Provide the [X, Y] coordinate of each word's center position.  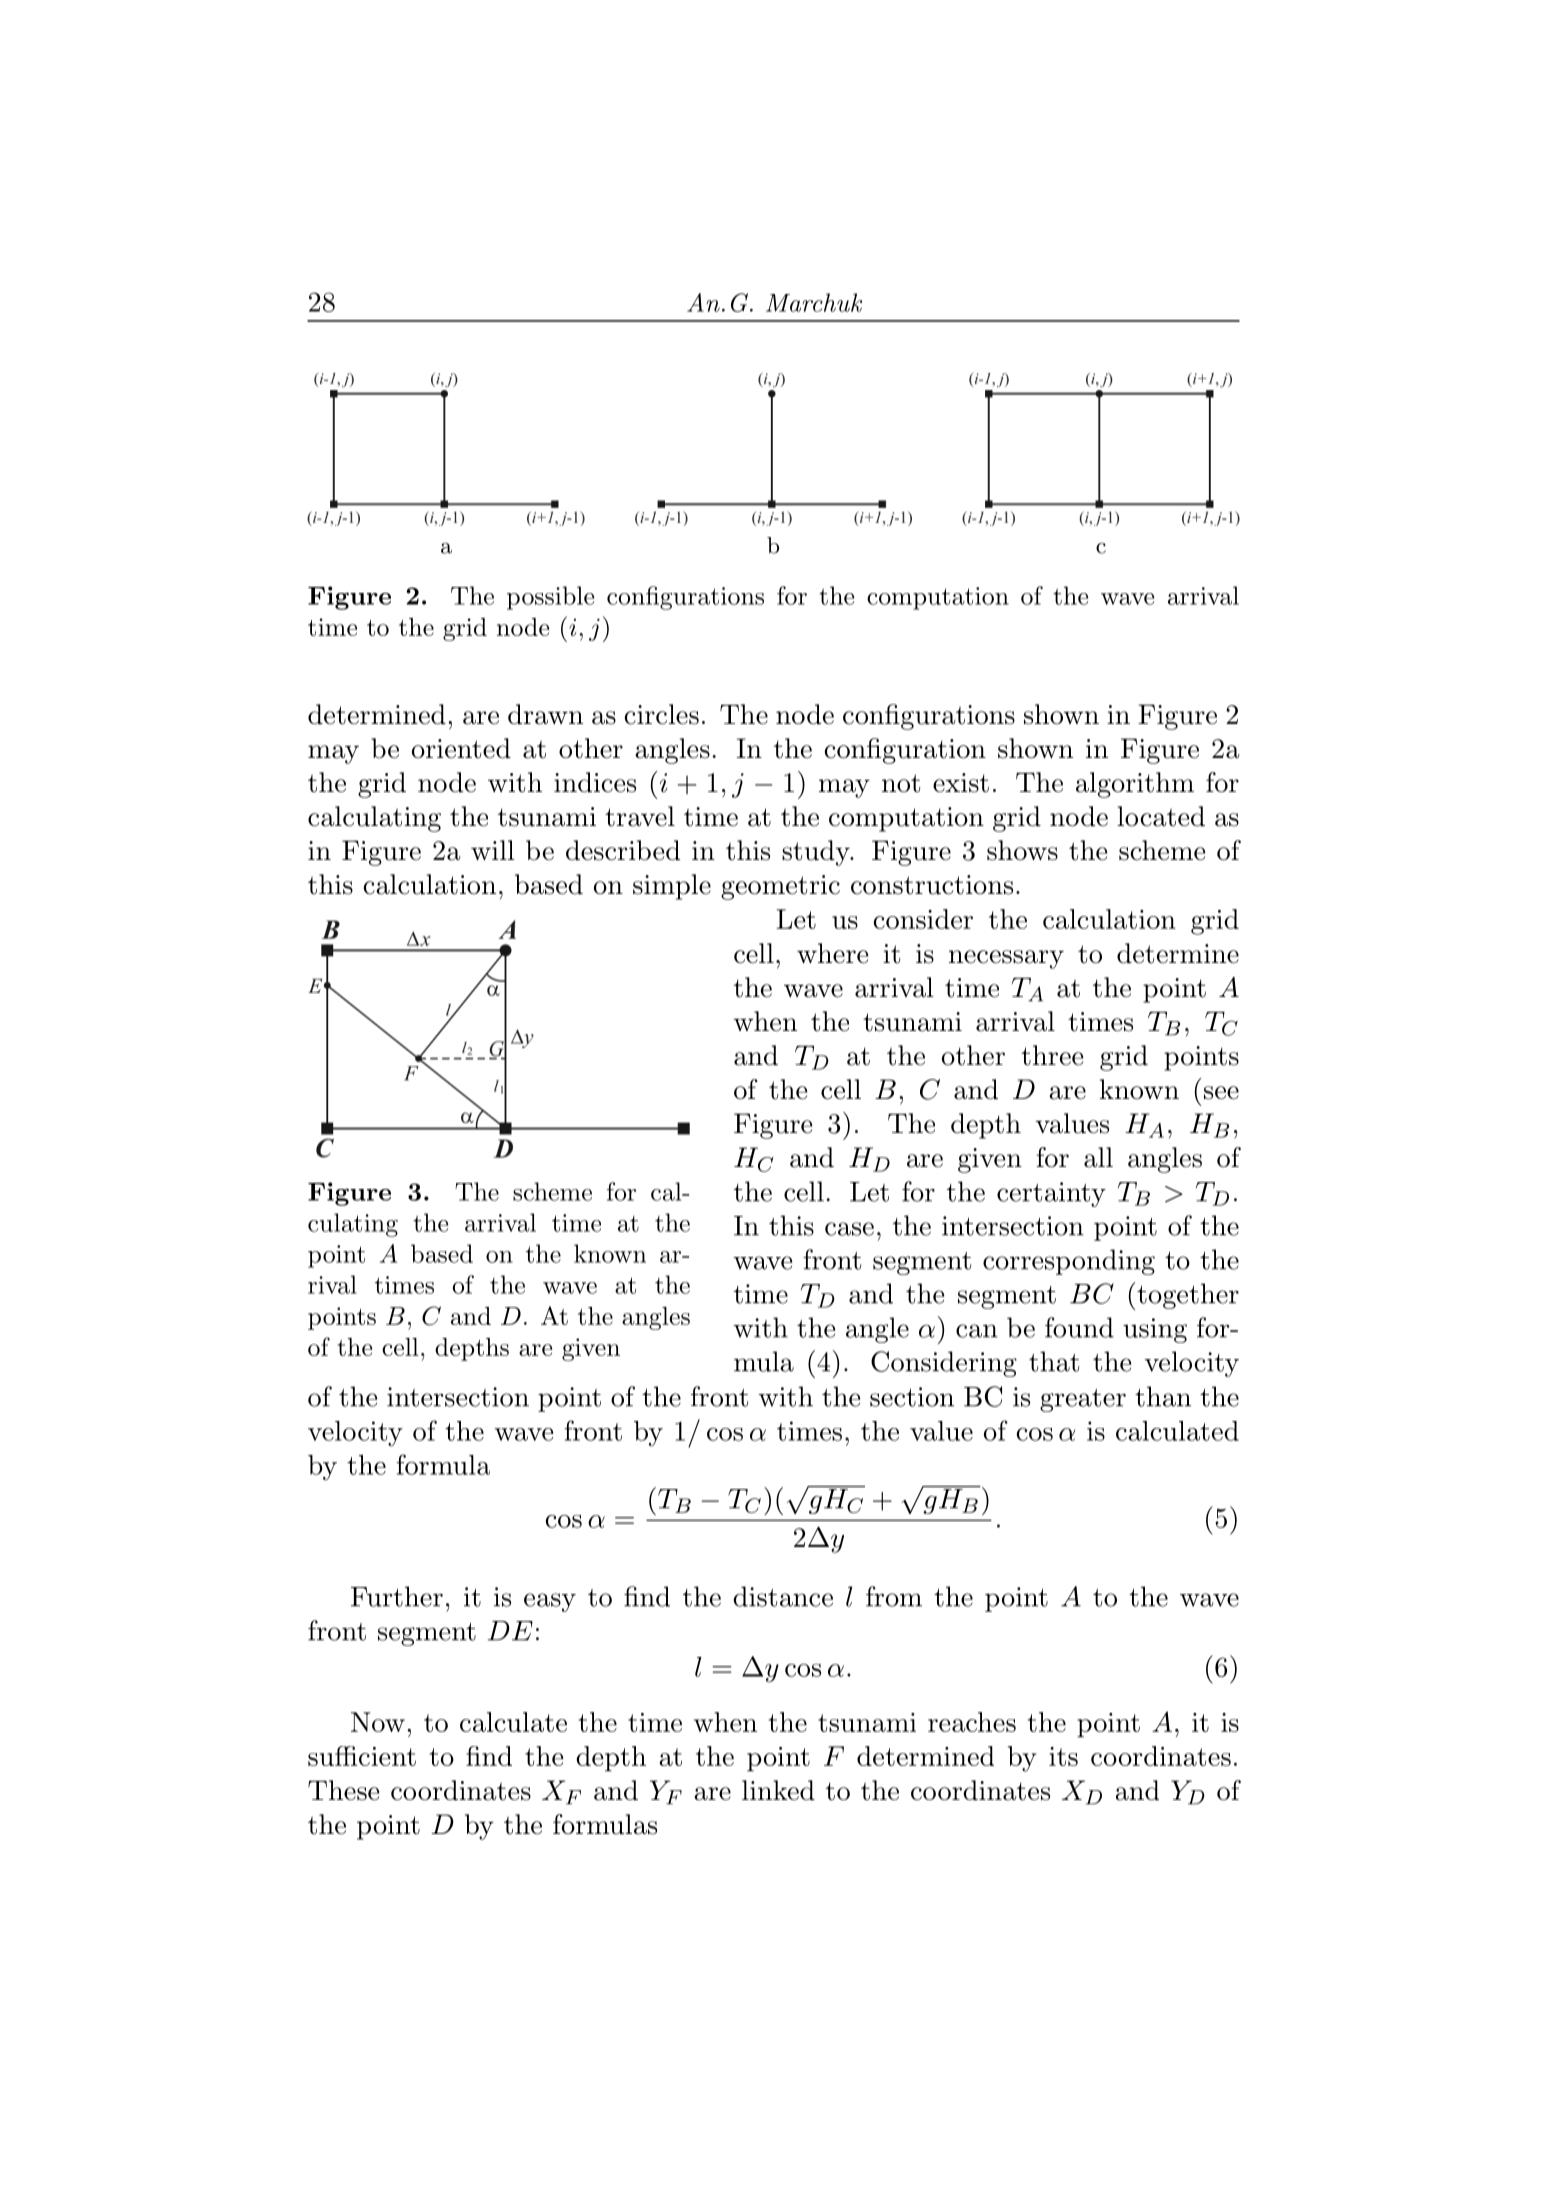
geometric [780, 887]
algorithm [1135, 785]
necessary [1006, 959]
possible [550, 598]
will [493, 850]
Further [397, 1596]
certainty [1051, 1194]
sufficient [362, 1756]
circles [661, 714]
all [1098, 1157]
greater [1083, 1400]
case [849, 1229]
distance [783, 1596]
